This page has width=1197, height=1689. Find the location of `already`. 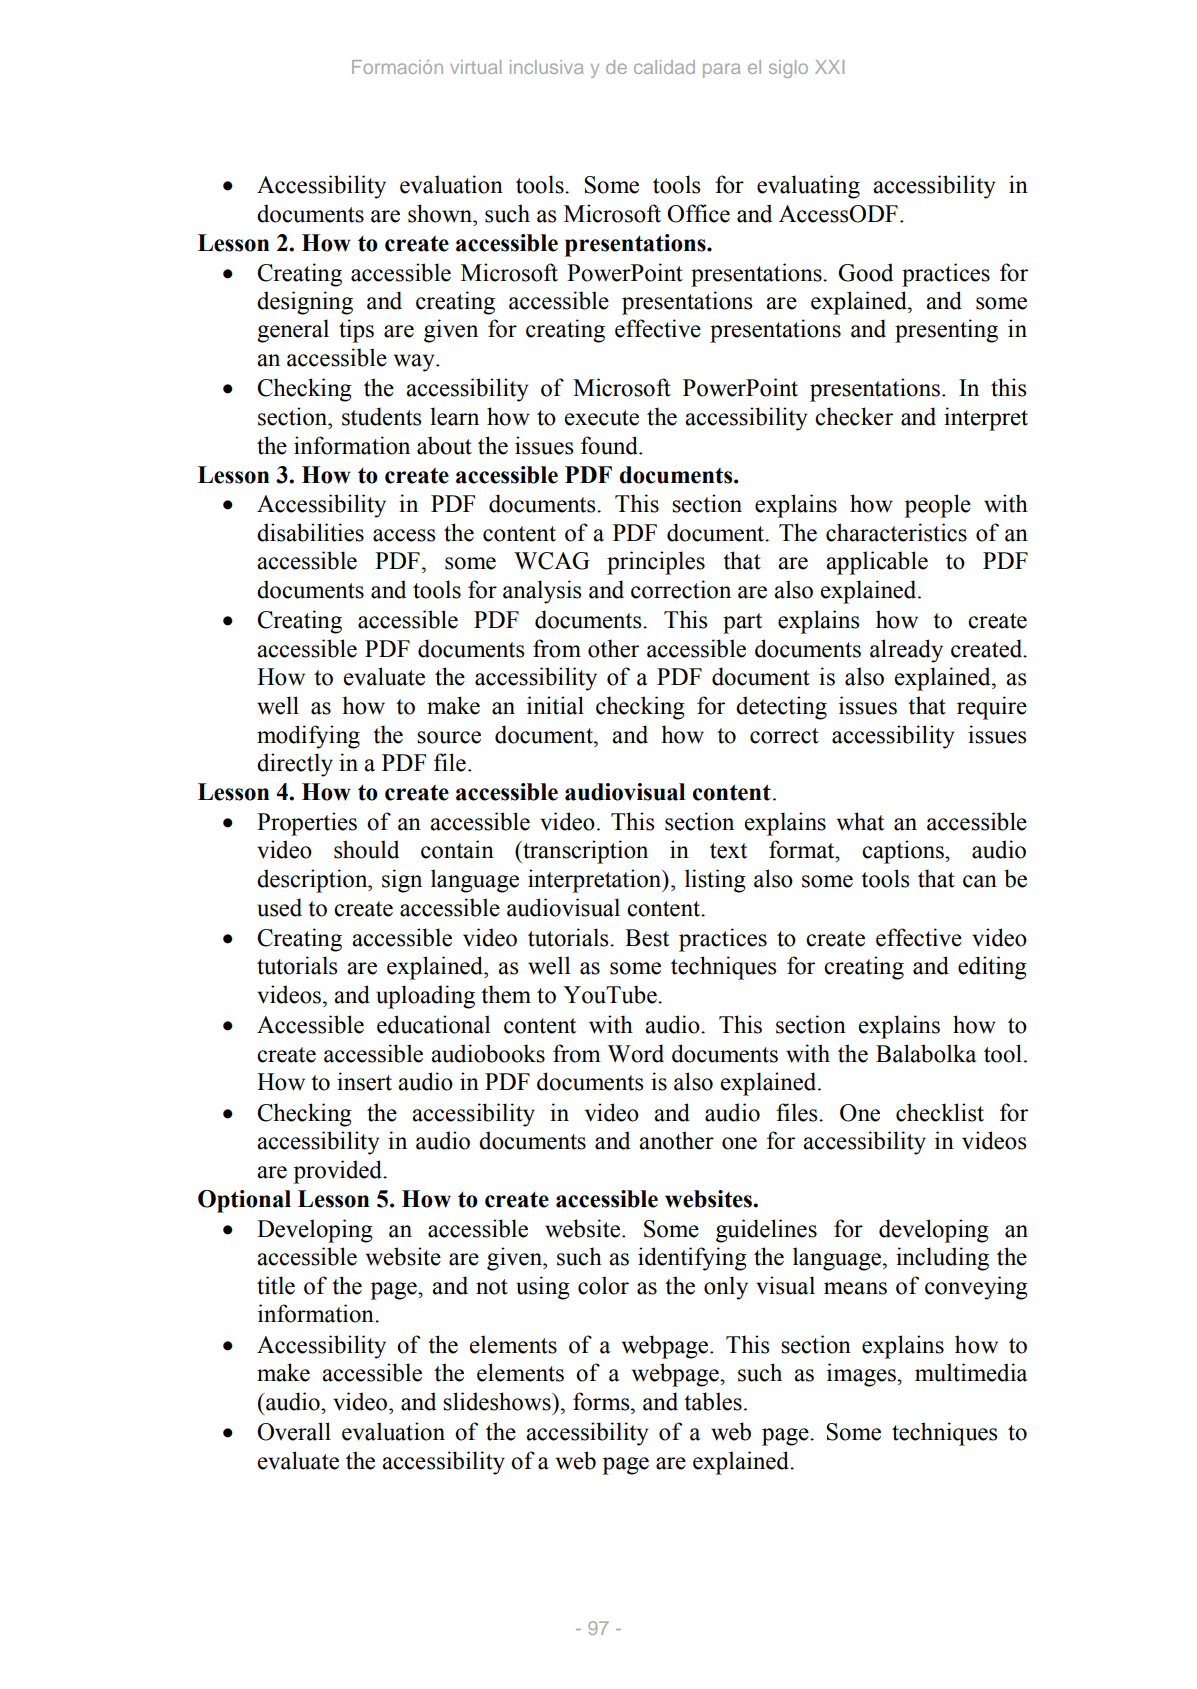

already is located at coordinates (906, 651).
